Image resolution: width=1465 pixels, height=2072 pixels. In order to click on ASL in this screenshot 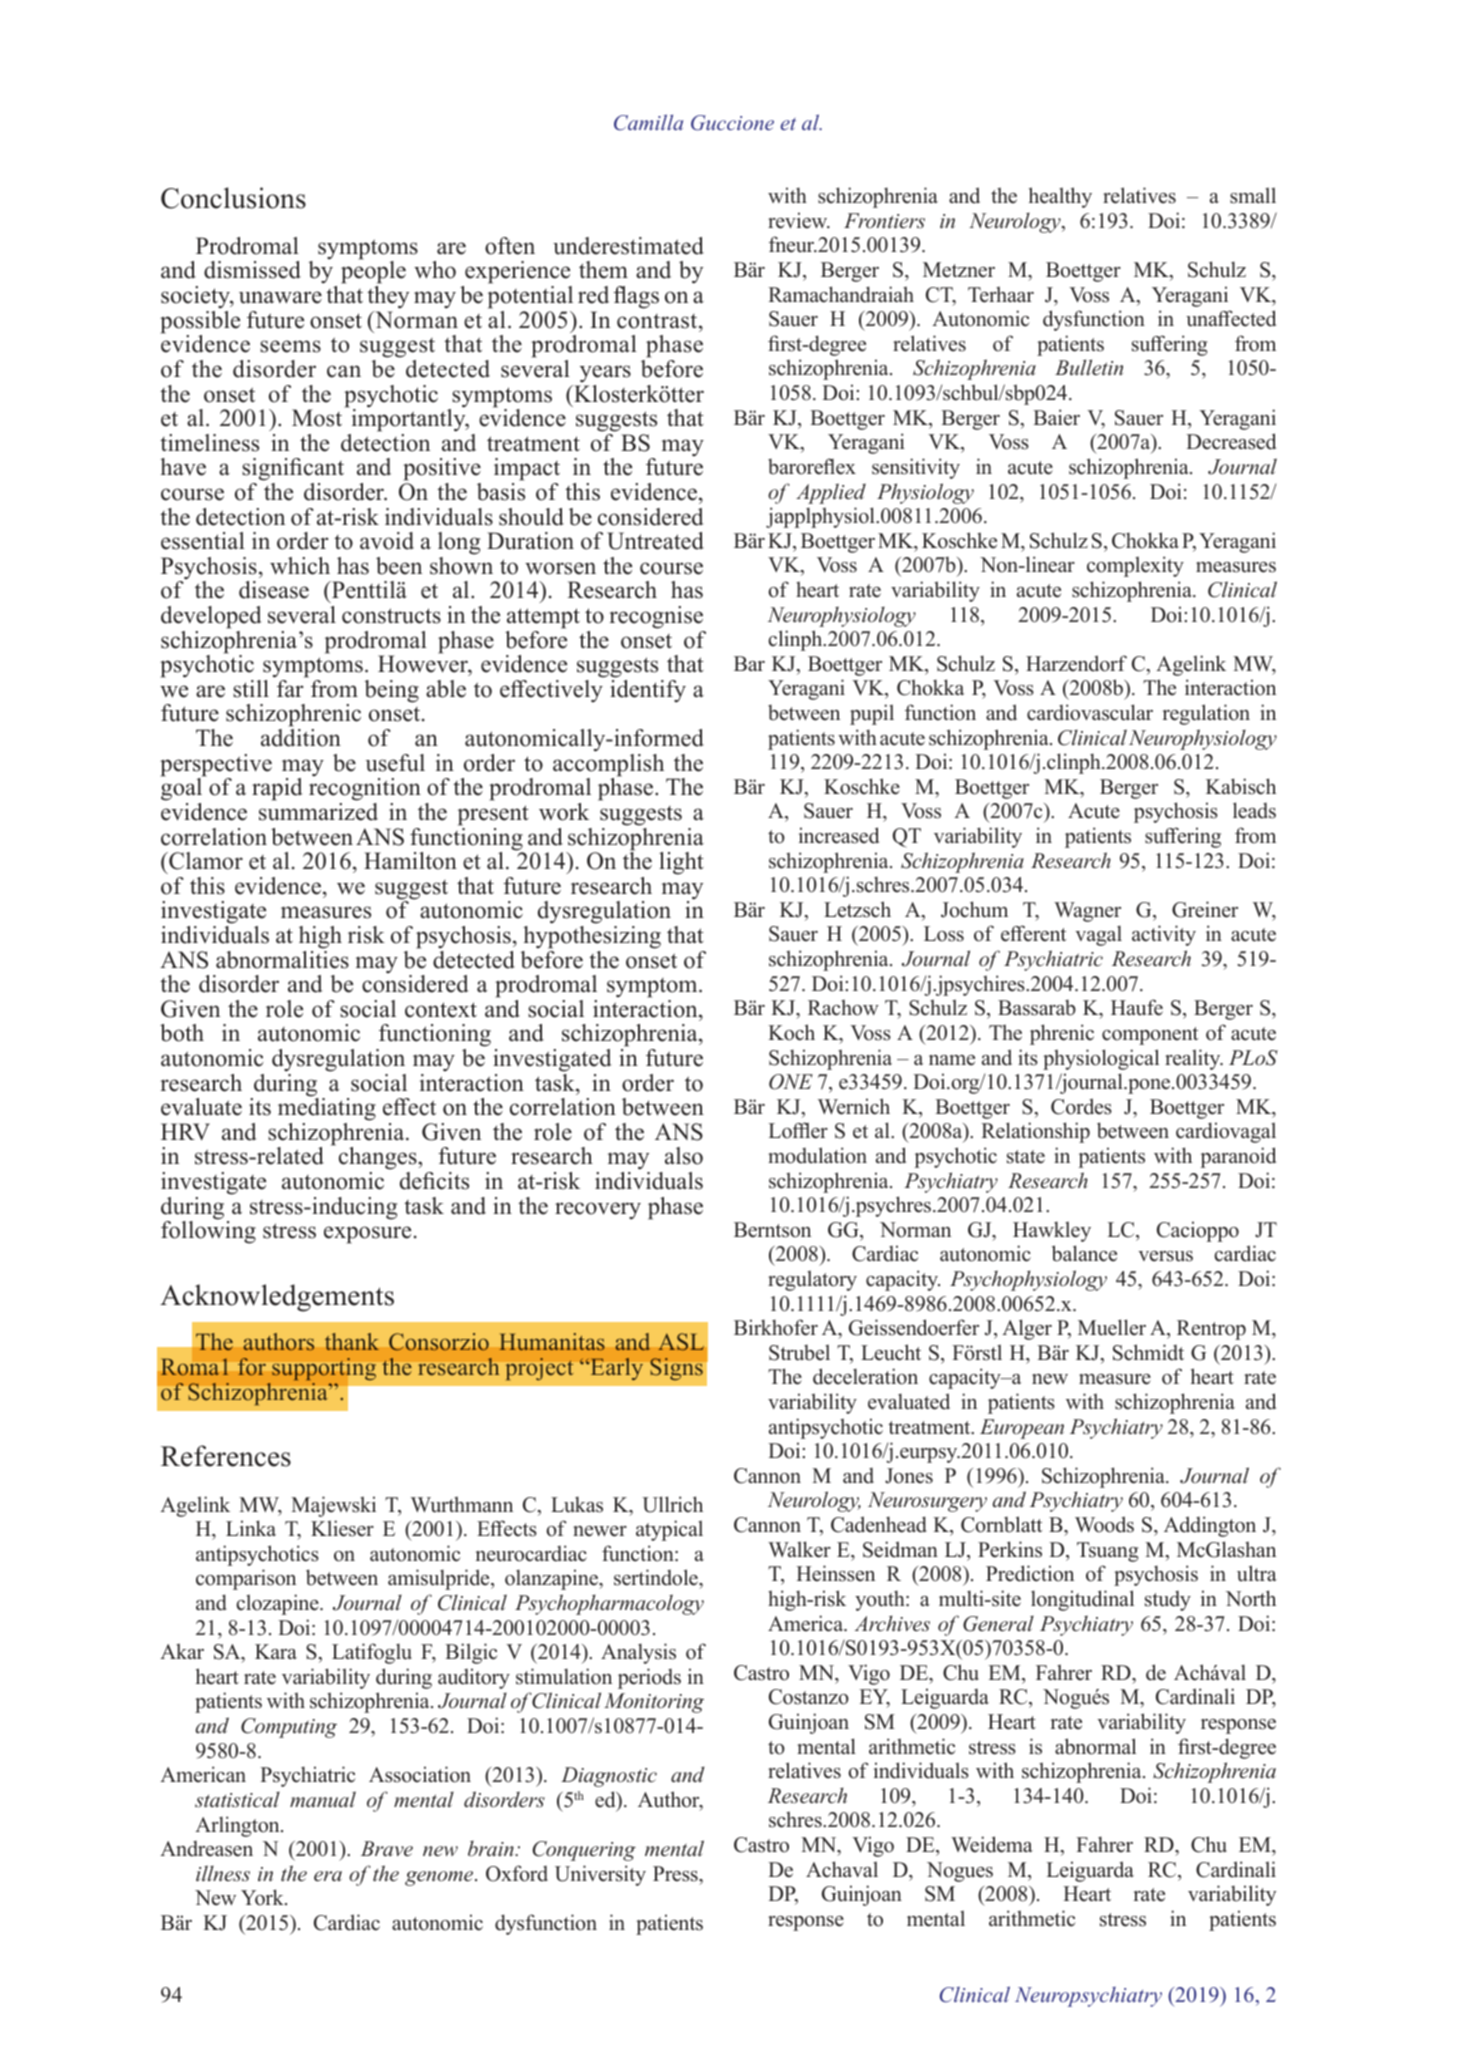, I will do `click(681, 1342)`.
